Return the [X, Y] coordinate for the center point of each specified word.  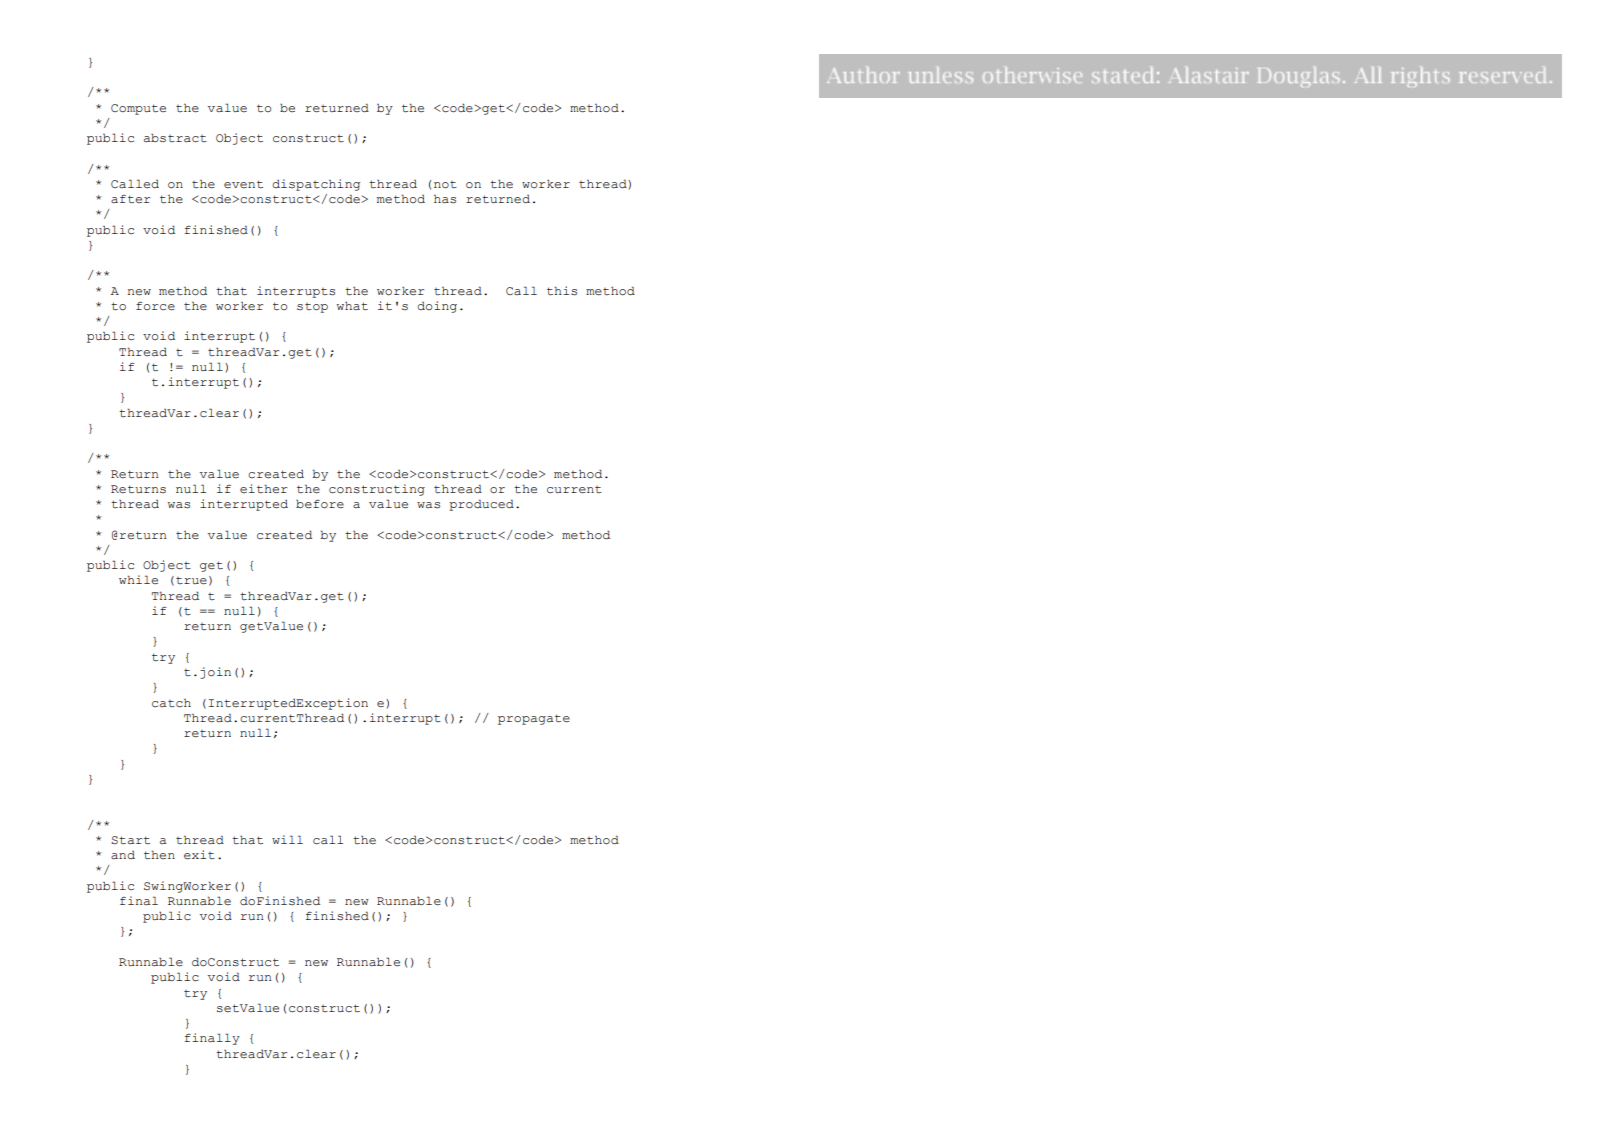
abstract [175, 138]
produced [481, 505]
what [352, 306]
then [159, 855]
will [287, 839]
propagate [534, 719]
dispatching [316, 185]
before [320, 504]
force [155, 306]
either [263, 489]
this [562, 291]
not [445, 185]
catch [171, 703]
